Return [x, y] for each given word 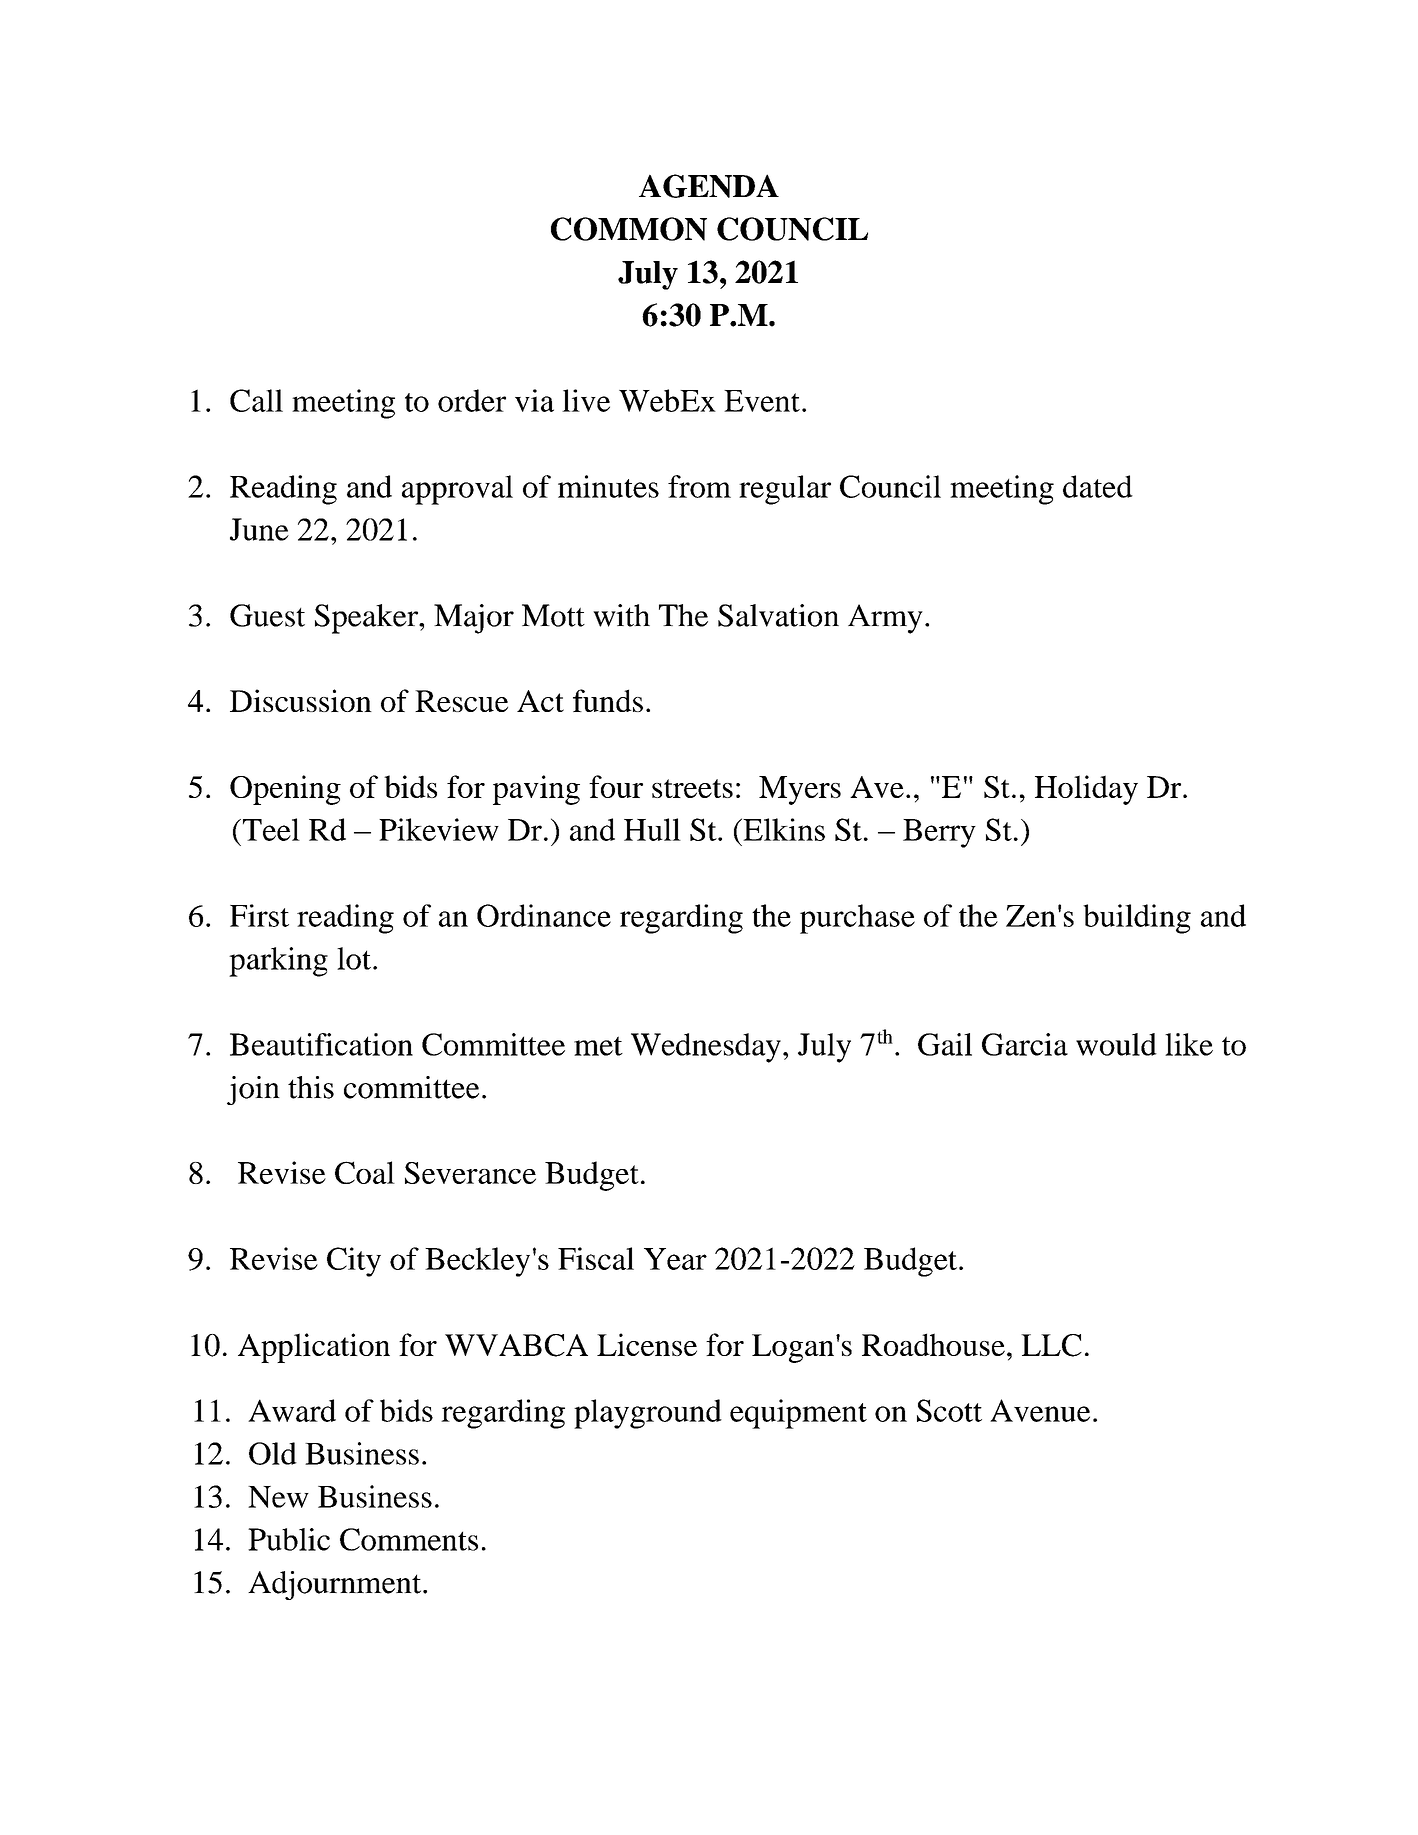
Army [885, 619]
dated [1098, 486]
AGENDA [709, 186]
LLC [1051, 1345]
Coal [365, 1172]
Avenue [1040, 1410]
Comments [409, 1539]
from [699, 486]
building [1137, 919]
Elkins [783, 829]
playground [648, 1414]
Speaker [367, 619]
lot [354, 958]
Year [675, 1259]
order [472, 400]
